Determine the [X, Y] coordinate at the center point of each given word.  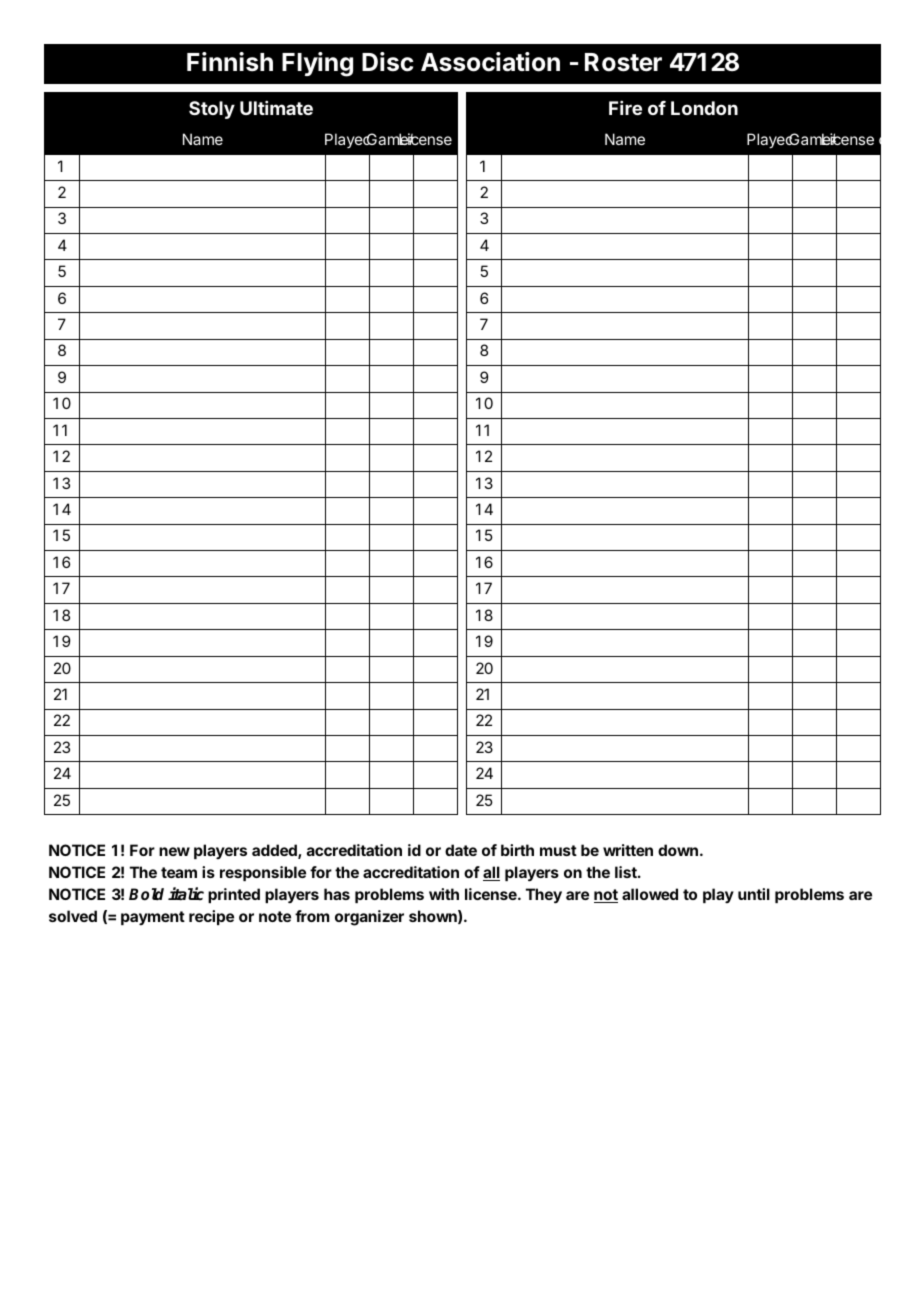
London [704, 108]
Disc [388, 62]
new [174, 851]
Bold [146, 894]
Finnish [230, 62]
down [678, 850]
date [461, 850]
